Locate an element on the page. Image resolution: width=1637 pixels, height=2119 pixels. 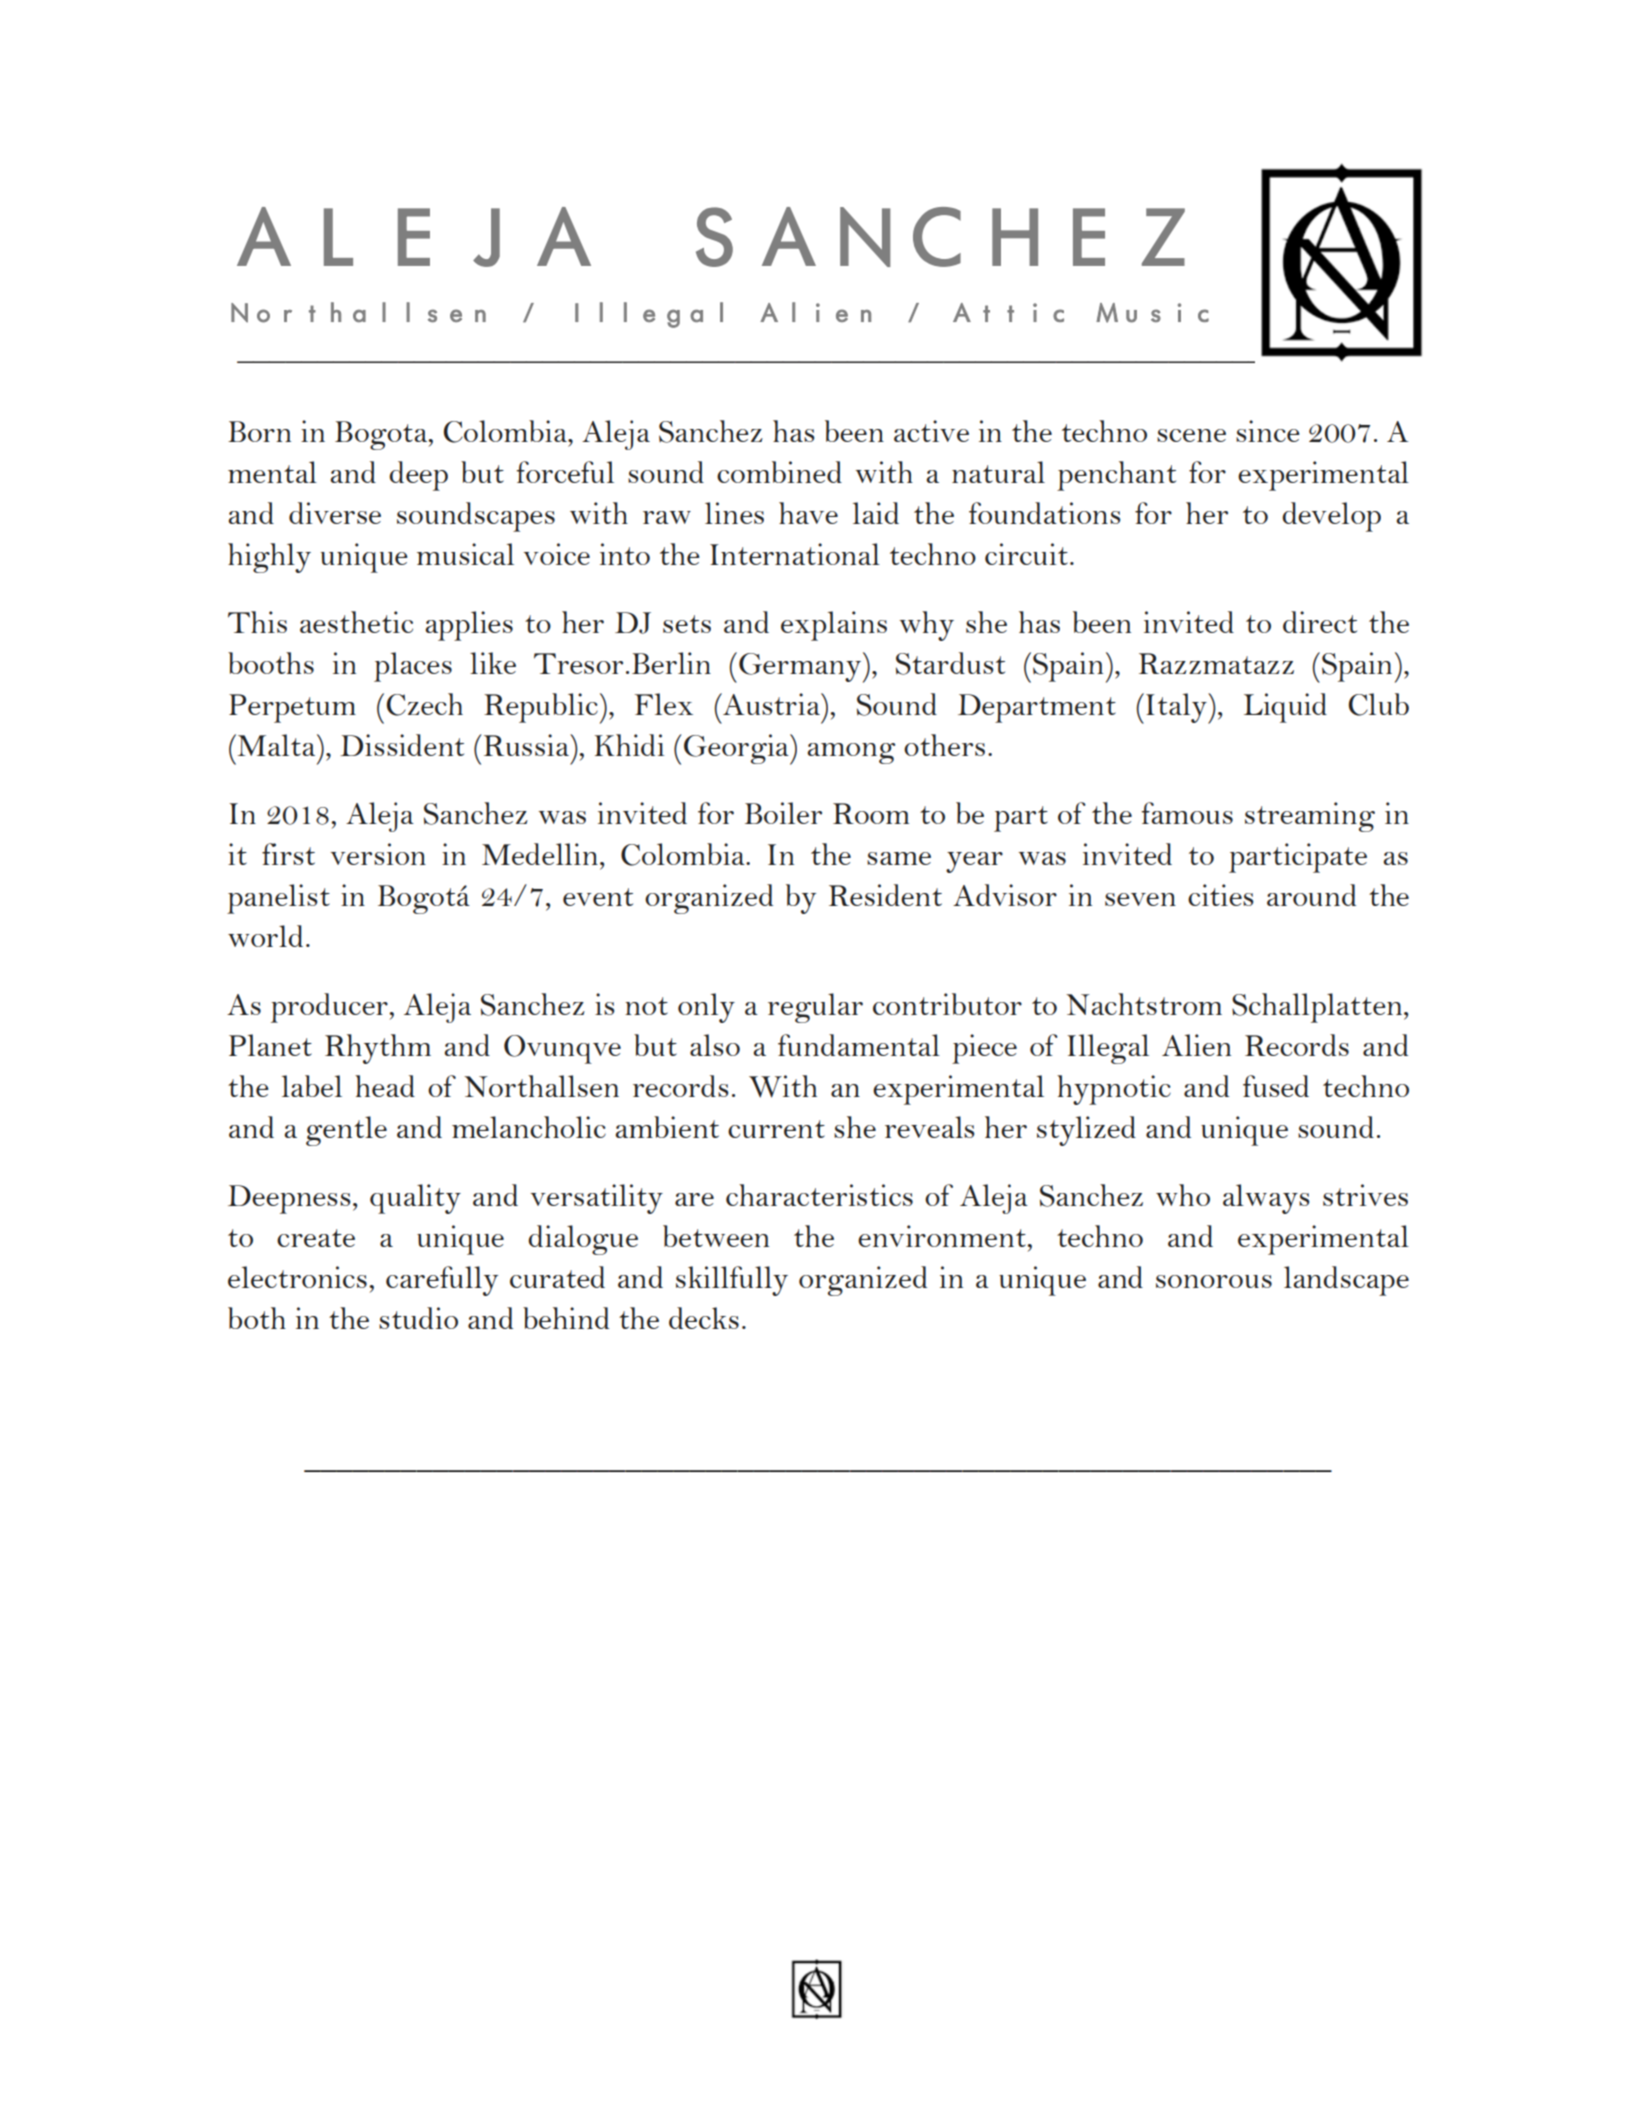
carefully is located at coordinates (442, 1281).
